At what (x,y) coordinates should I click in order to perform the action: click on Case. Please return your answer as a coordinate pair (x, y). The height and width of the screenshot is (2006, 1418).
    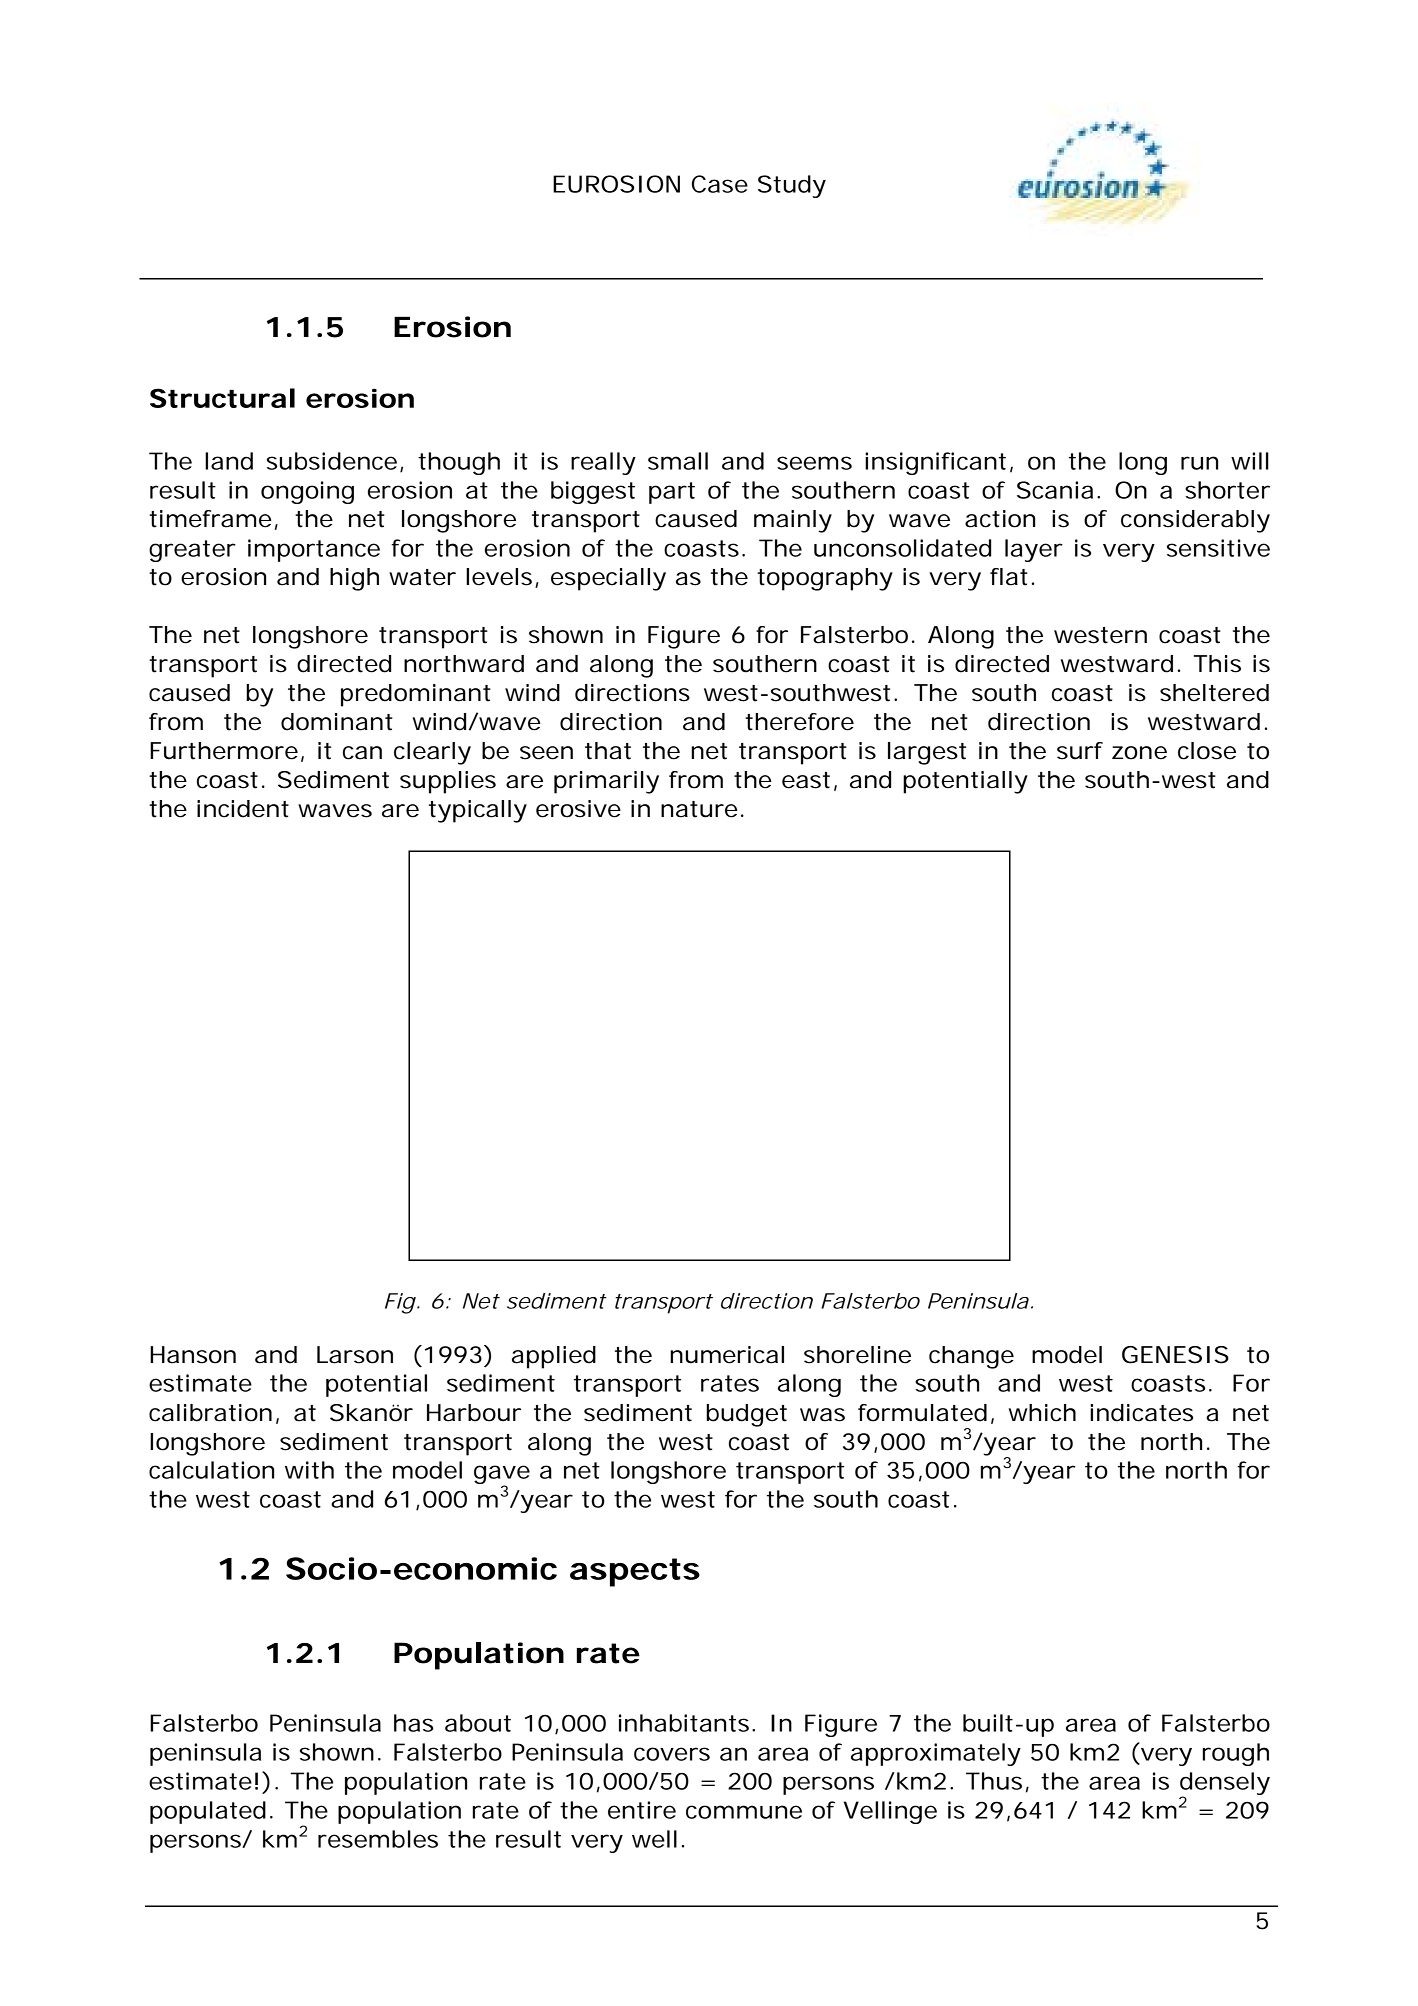
    Looking at the image, I should click on (720, 184).
